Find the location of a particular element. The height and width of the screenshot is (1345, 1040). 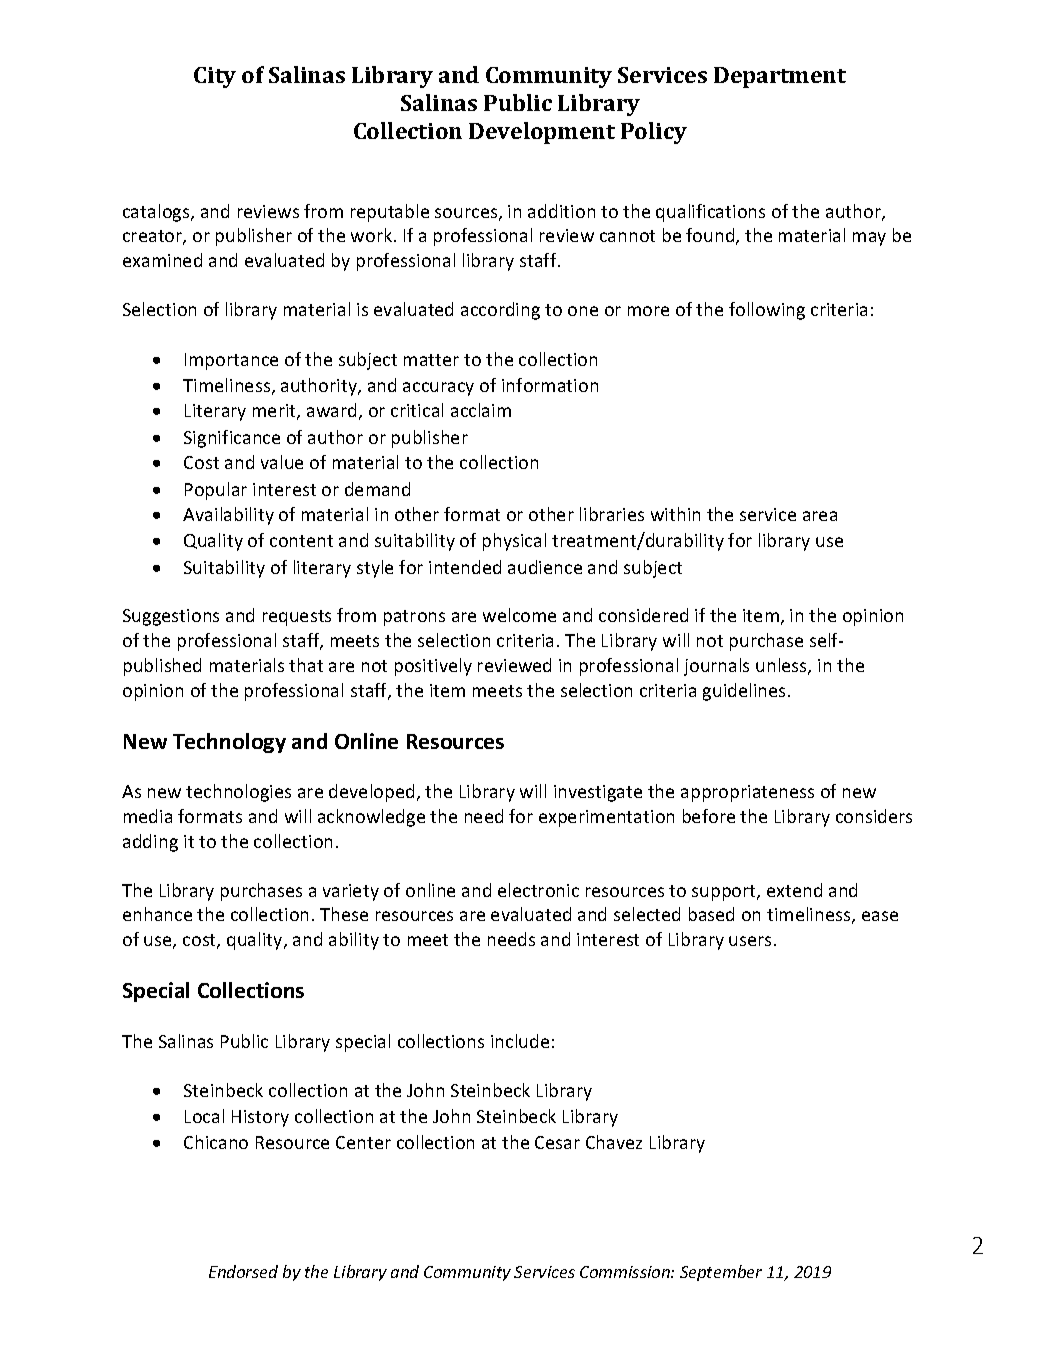

Development is located at coordinates (542, 133).
